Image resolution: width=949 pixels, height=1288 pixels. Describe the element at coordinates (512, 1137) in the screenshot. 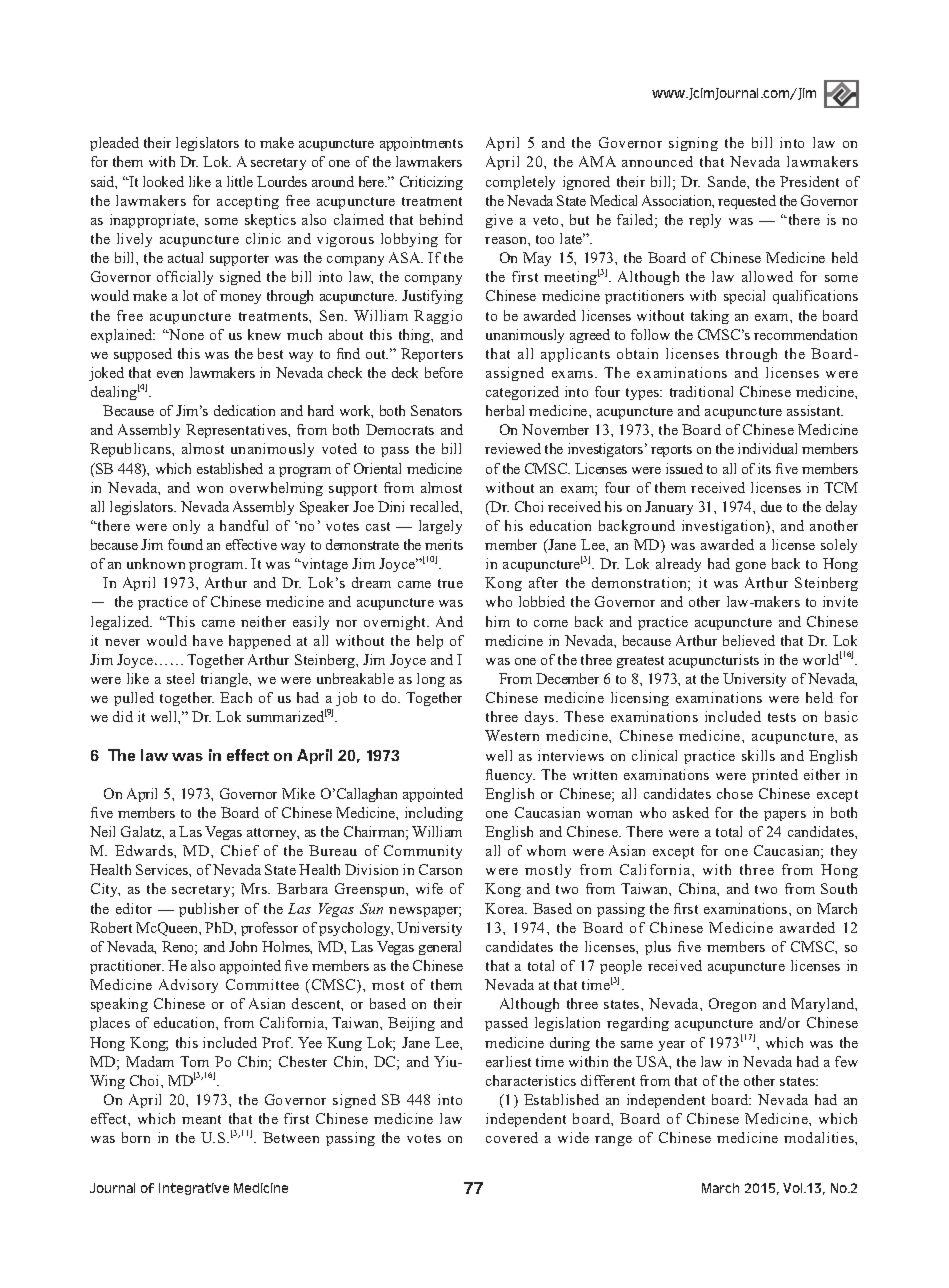

I see `covered` at that location.
